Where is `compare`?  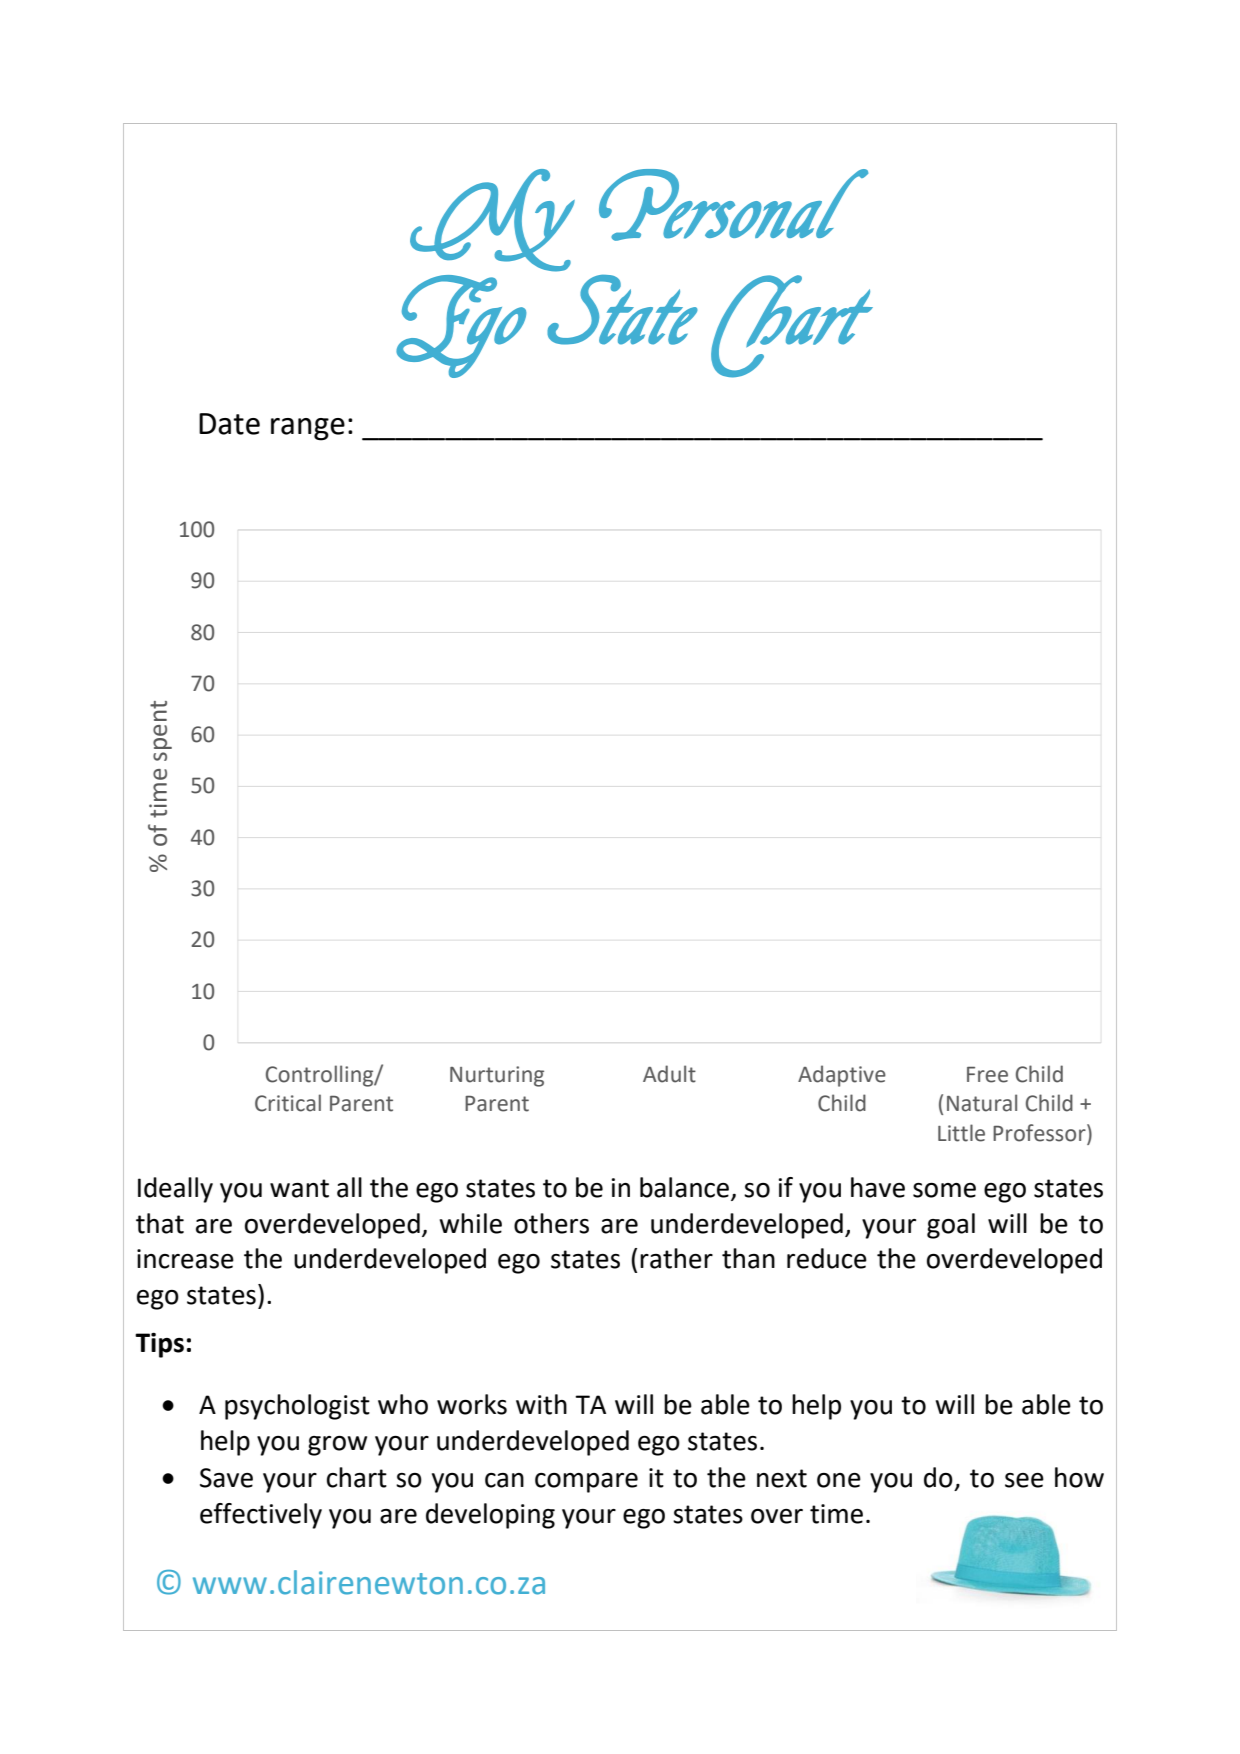
compare is located at coordinates (586, 1483).
